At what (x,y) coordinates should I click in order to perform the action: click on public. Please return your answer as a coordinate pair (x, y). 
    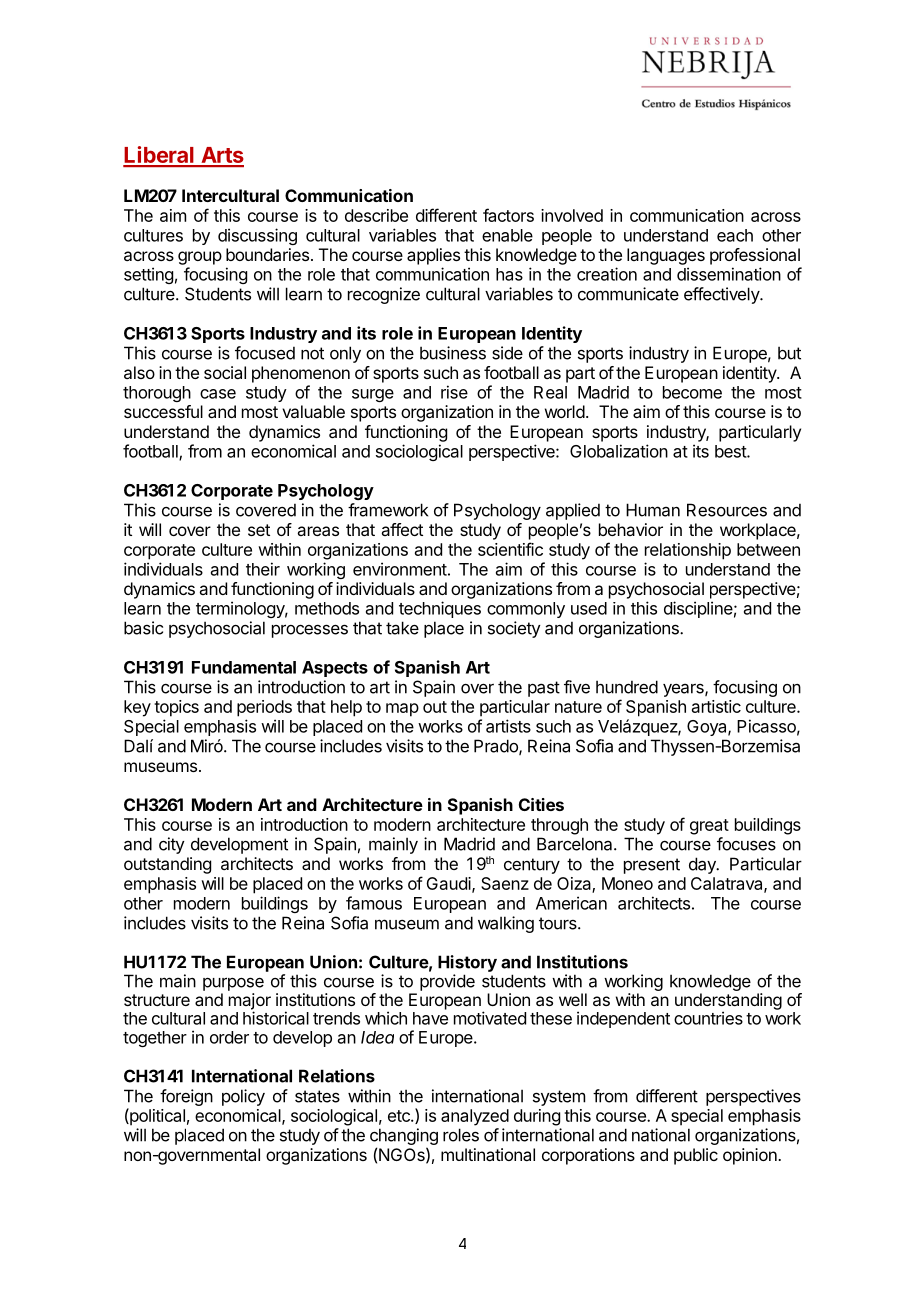
    Looking at the image, I should click on (696, 1156).
